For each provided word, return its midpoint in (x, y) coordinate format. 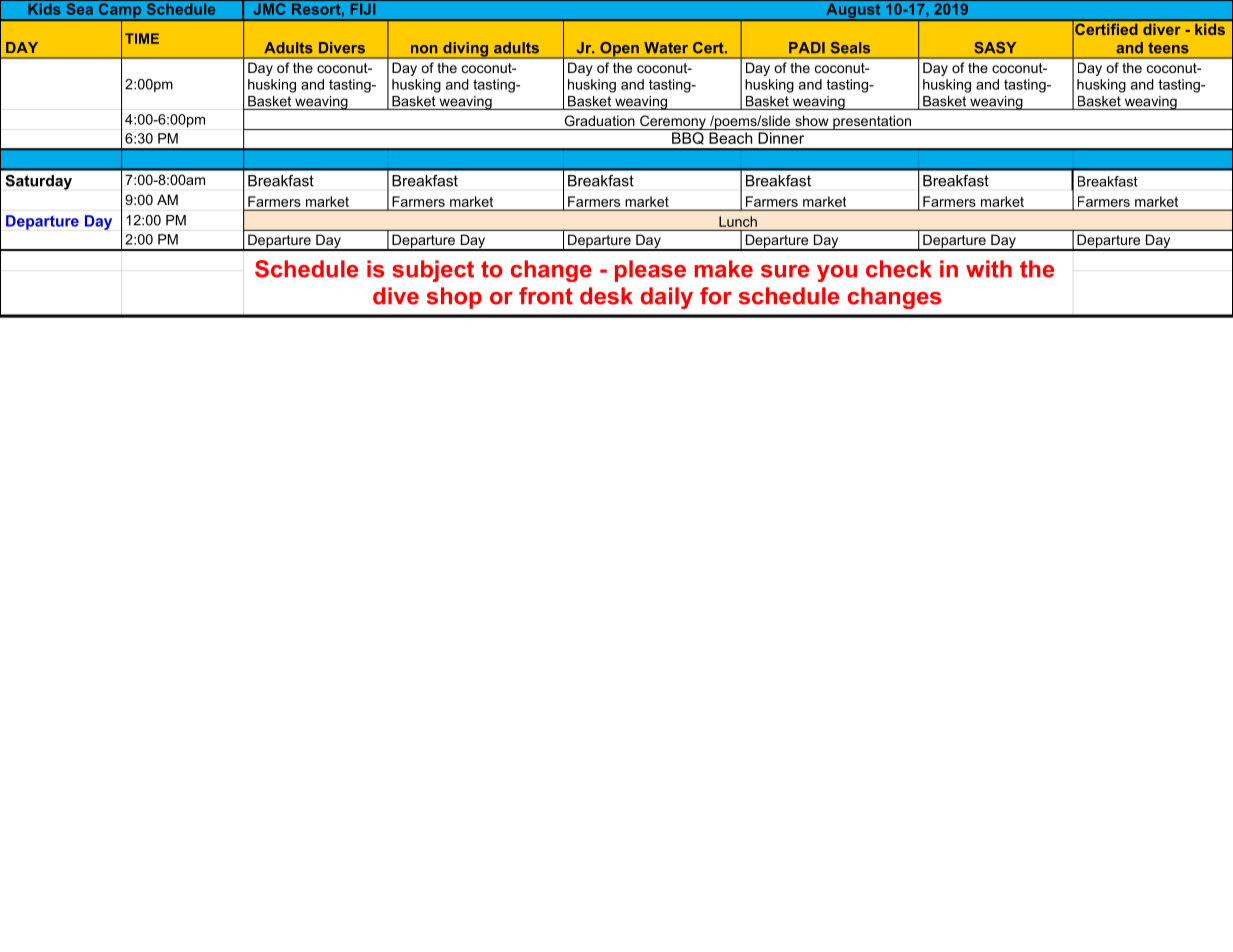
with (989, 269)
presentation (872, 122)
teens (1168, 48)
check (899, 269)
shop (454, 298)
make (723, 269)
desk (606, 296)
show (812, 120)
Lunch (738, 221)
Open (619, 50)
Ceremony (673, 122)
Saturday (39, 182)
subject (433, 271)
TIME (142, 38)
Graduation (600, 120)
